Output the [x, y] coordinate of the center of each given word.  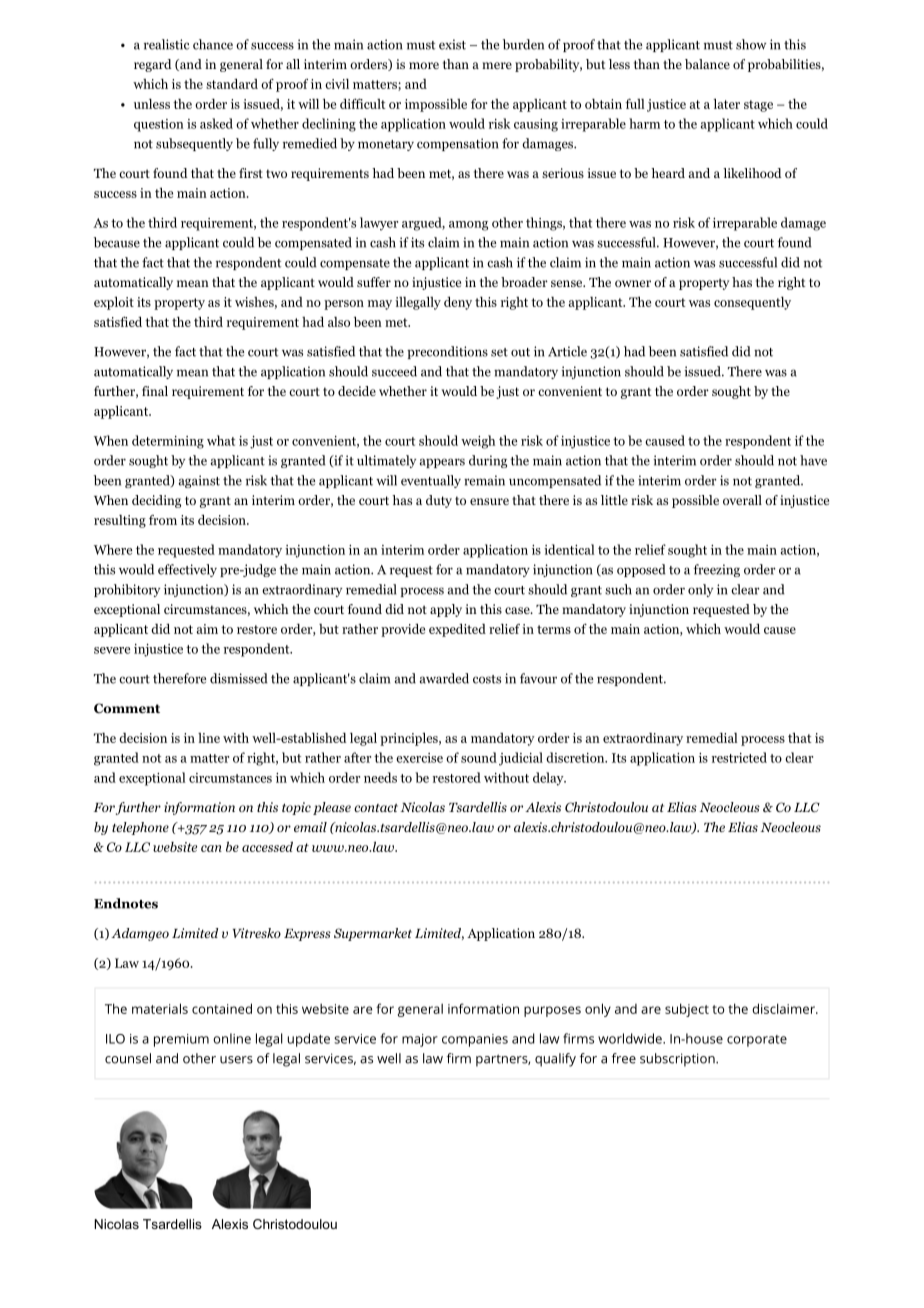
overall [742, 500]
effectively [187, 570]
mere [497, 65]
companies [475, 1040]
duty [439, 501]
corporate [757, 1041]
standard [232, 83]
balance [707, 64]
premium [181, 1040]
